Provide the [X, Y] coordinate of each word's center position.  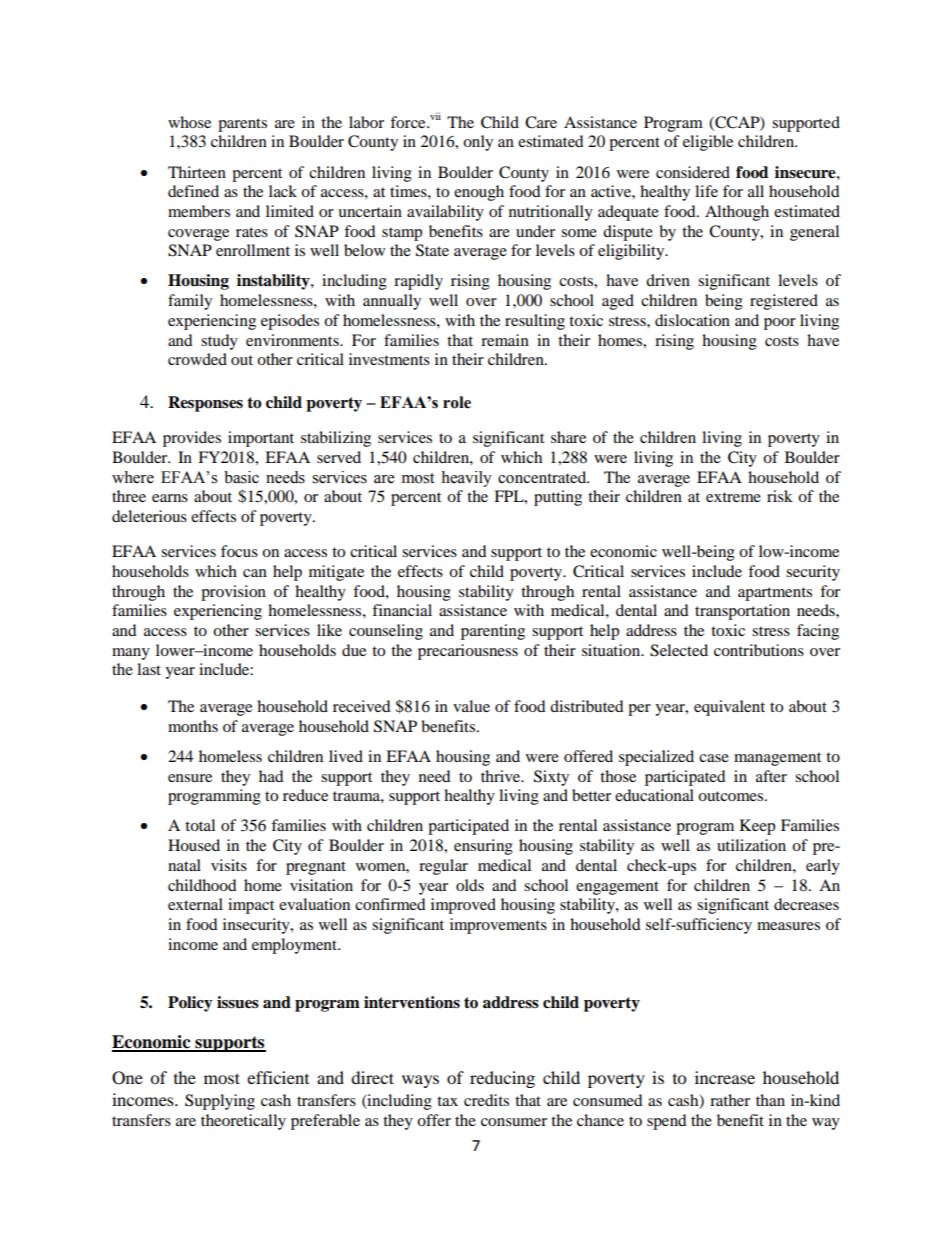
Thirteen [197, 172]
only [478, 143]
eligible [708, 143]
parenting [493, 632]
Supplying [220, 1102]
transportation [742, 612]
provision [233, 593]
